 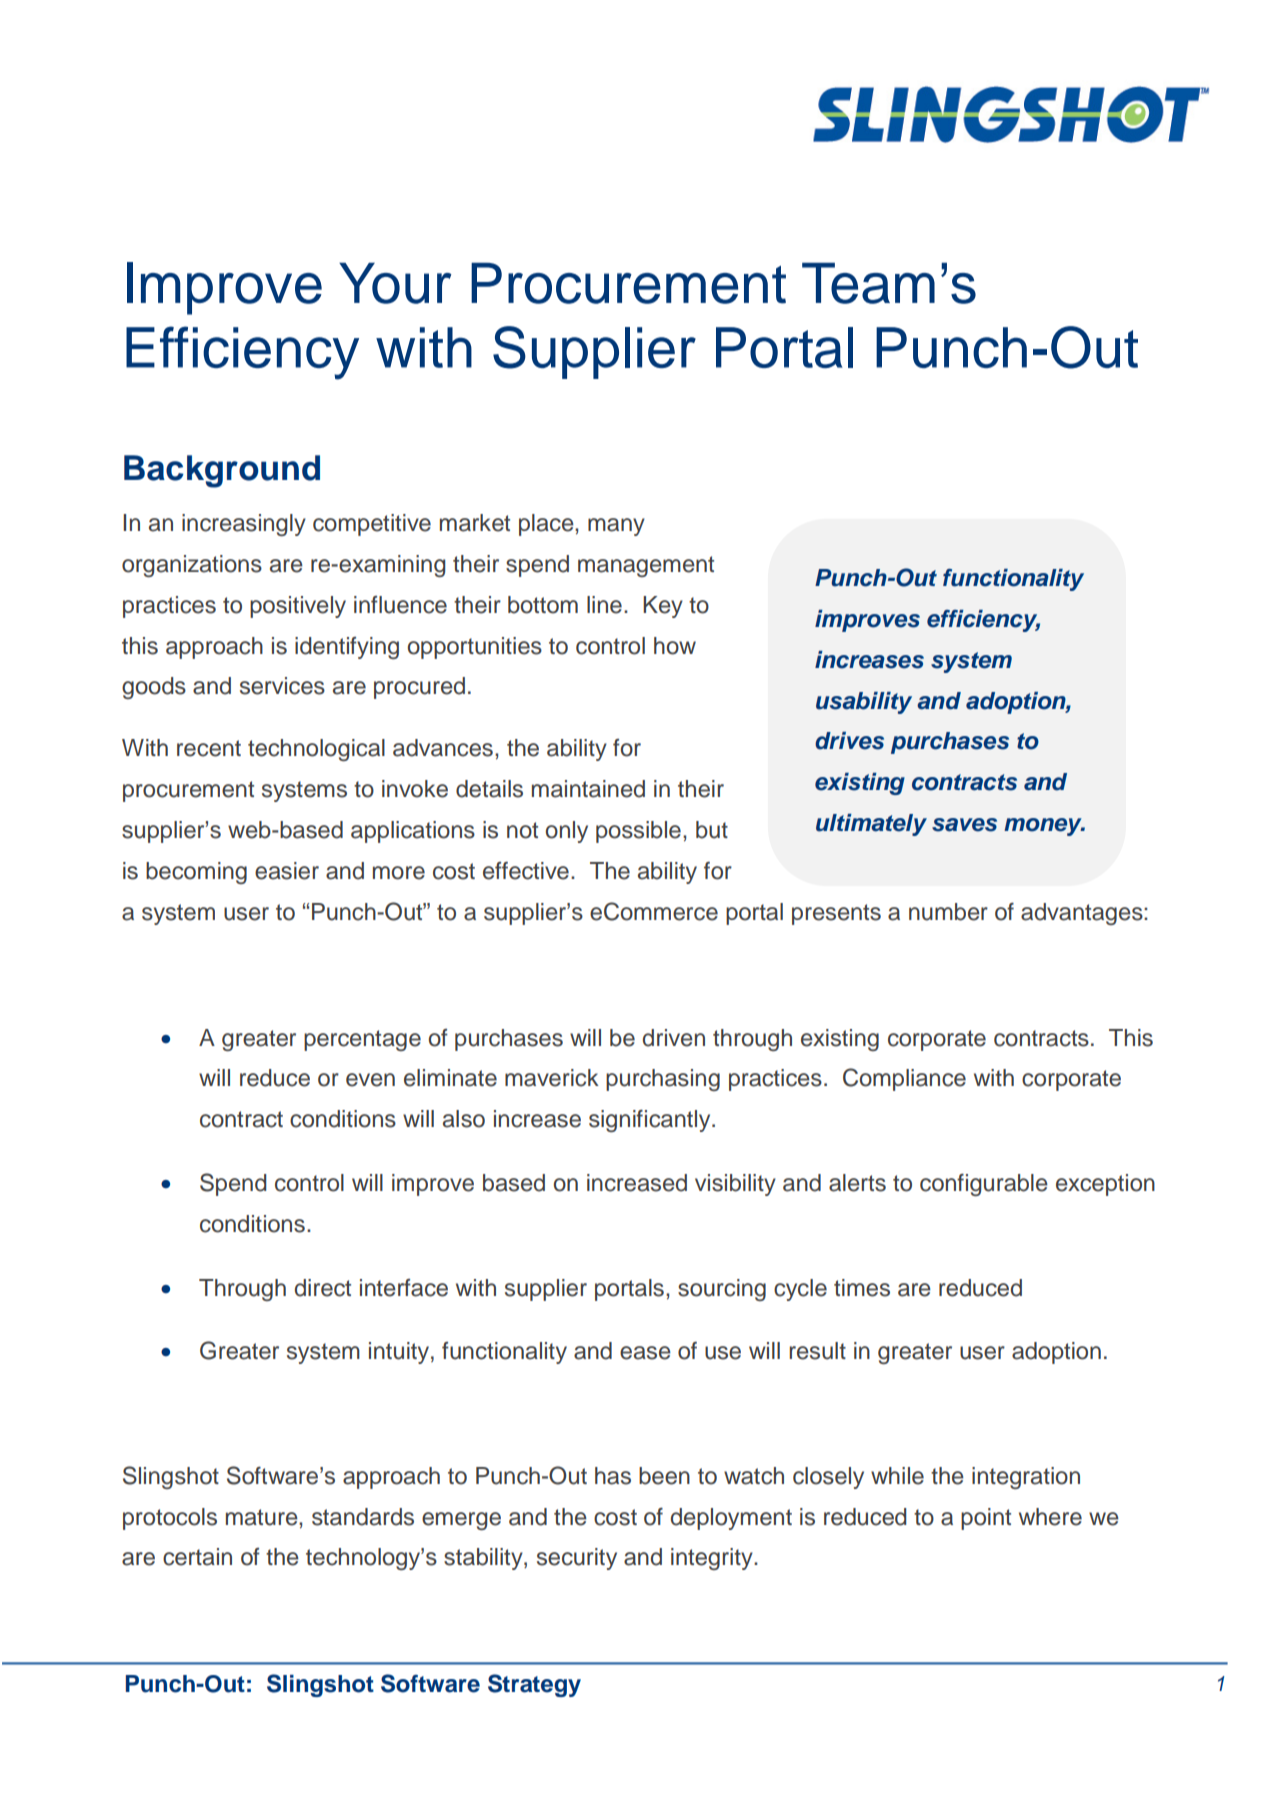 What do you see at coordinates (616, 527) in the screenshot?
I see `many` at bounding box center [616, 527].
